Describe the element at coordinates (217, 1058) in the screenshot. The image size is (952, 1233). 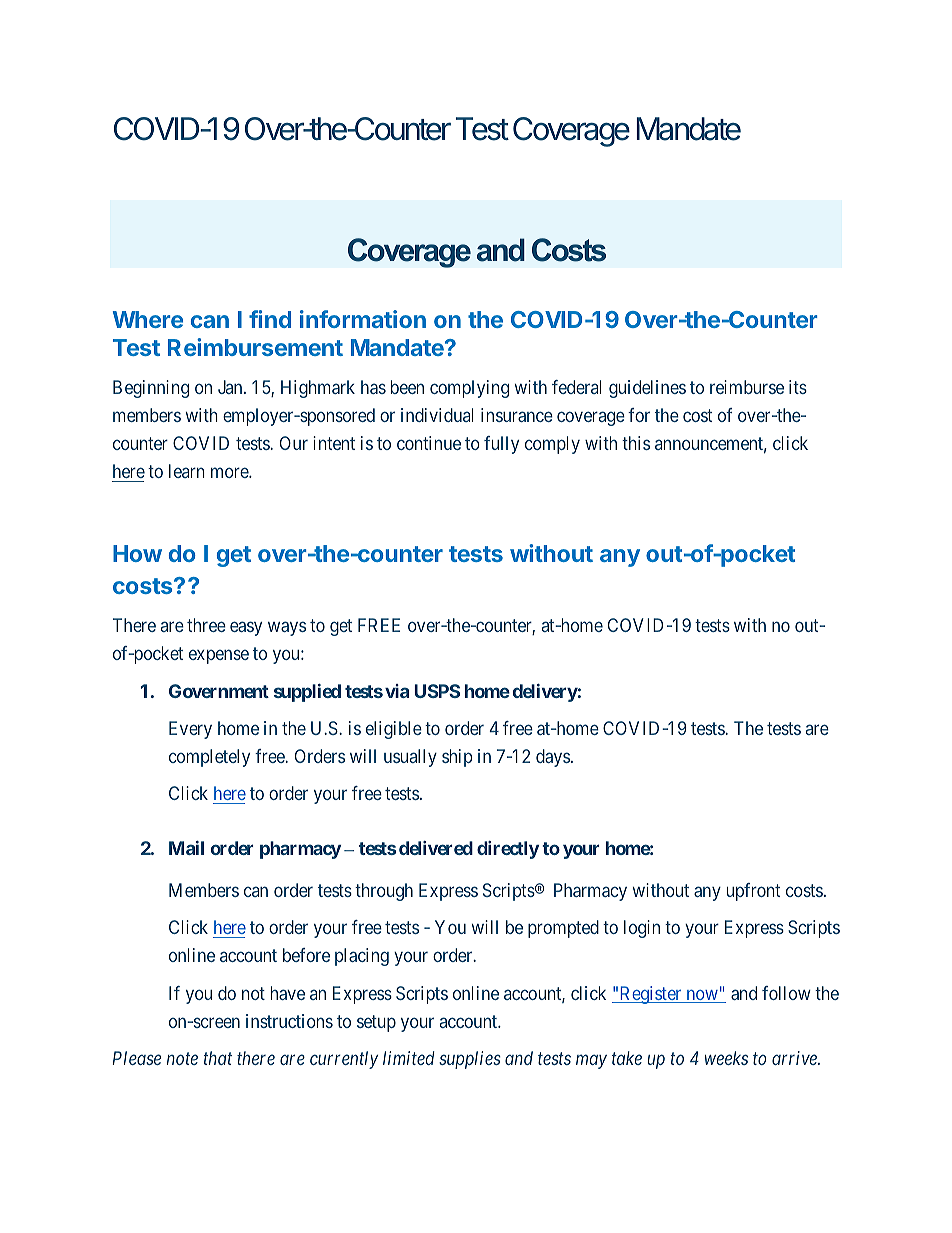
I see `that` at that location.
